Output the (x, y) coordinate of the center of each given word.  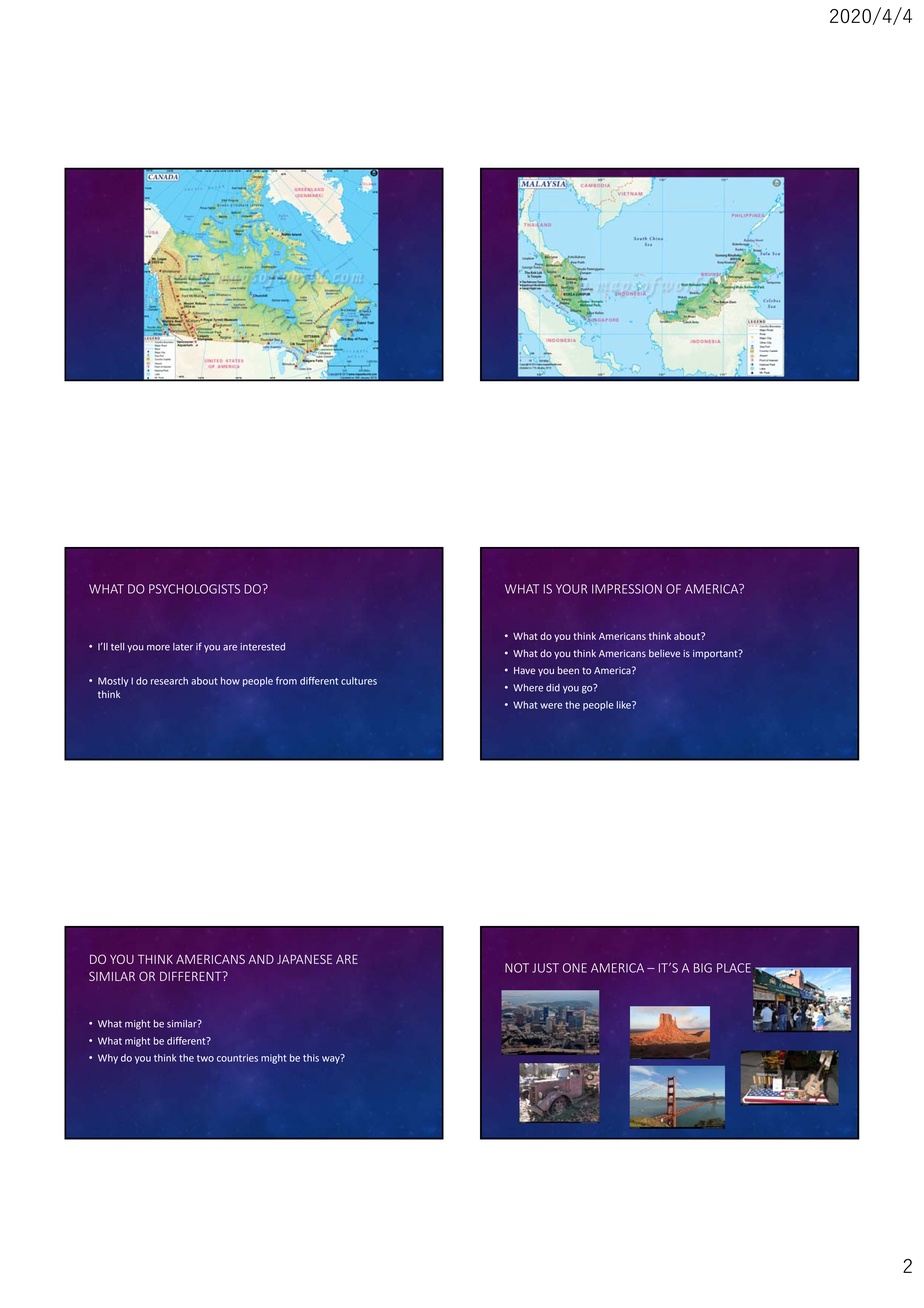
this (311, 1058)
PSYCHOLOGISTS (194, 589)
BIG (703, 968)
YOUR (571, 589)
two (205, 1058)
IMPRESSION (627, 589)
